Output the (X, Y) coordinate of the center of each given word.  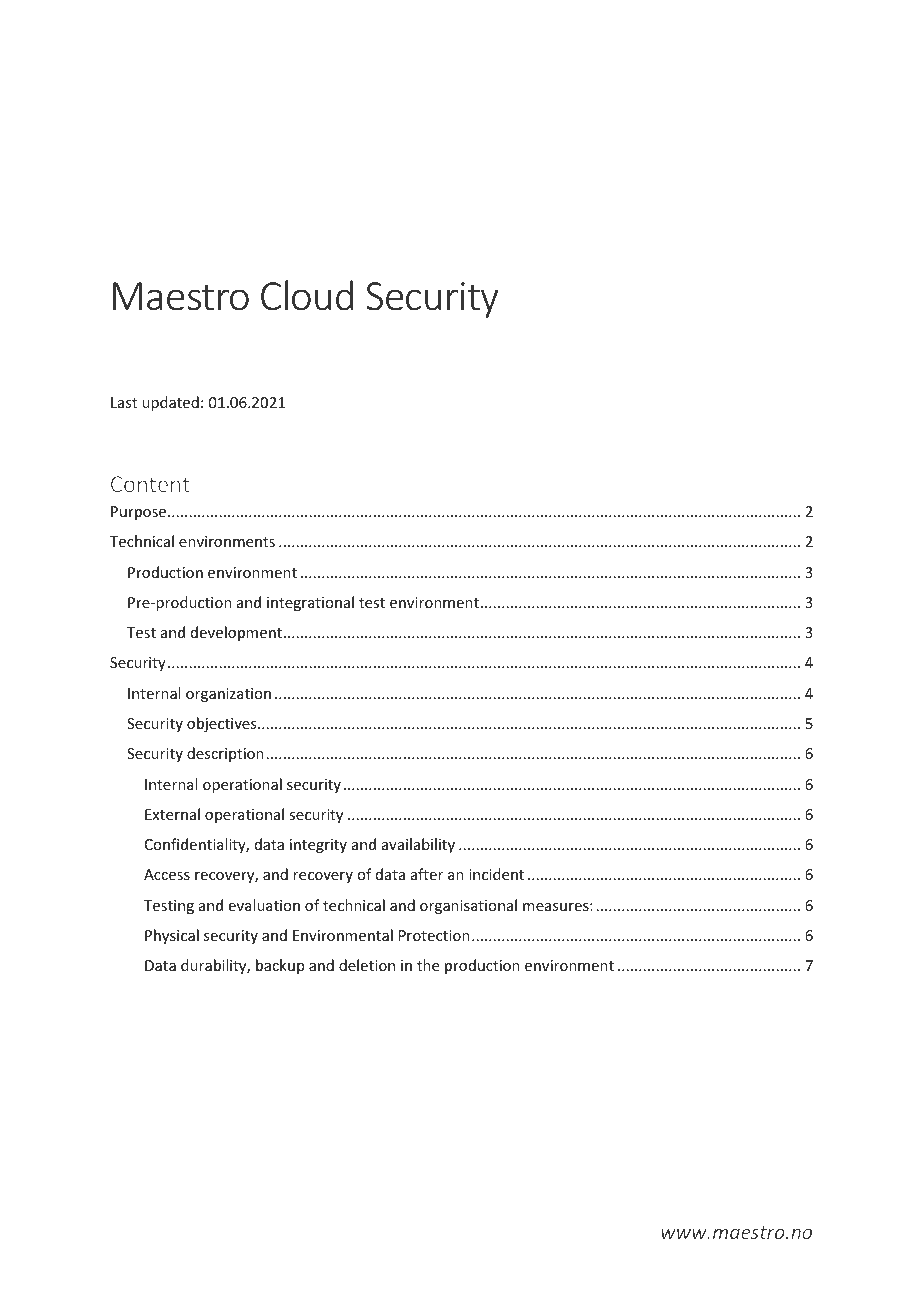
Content (150, 484)
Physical (172, 936)
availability (418, 845)
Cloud (307, 295)
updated (170, 403)
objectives (223, 724)
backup (280, 966)
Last (124, 402)
